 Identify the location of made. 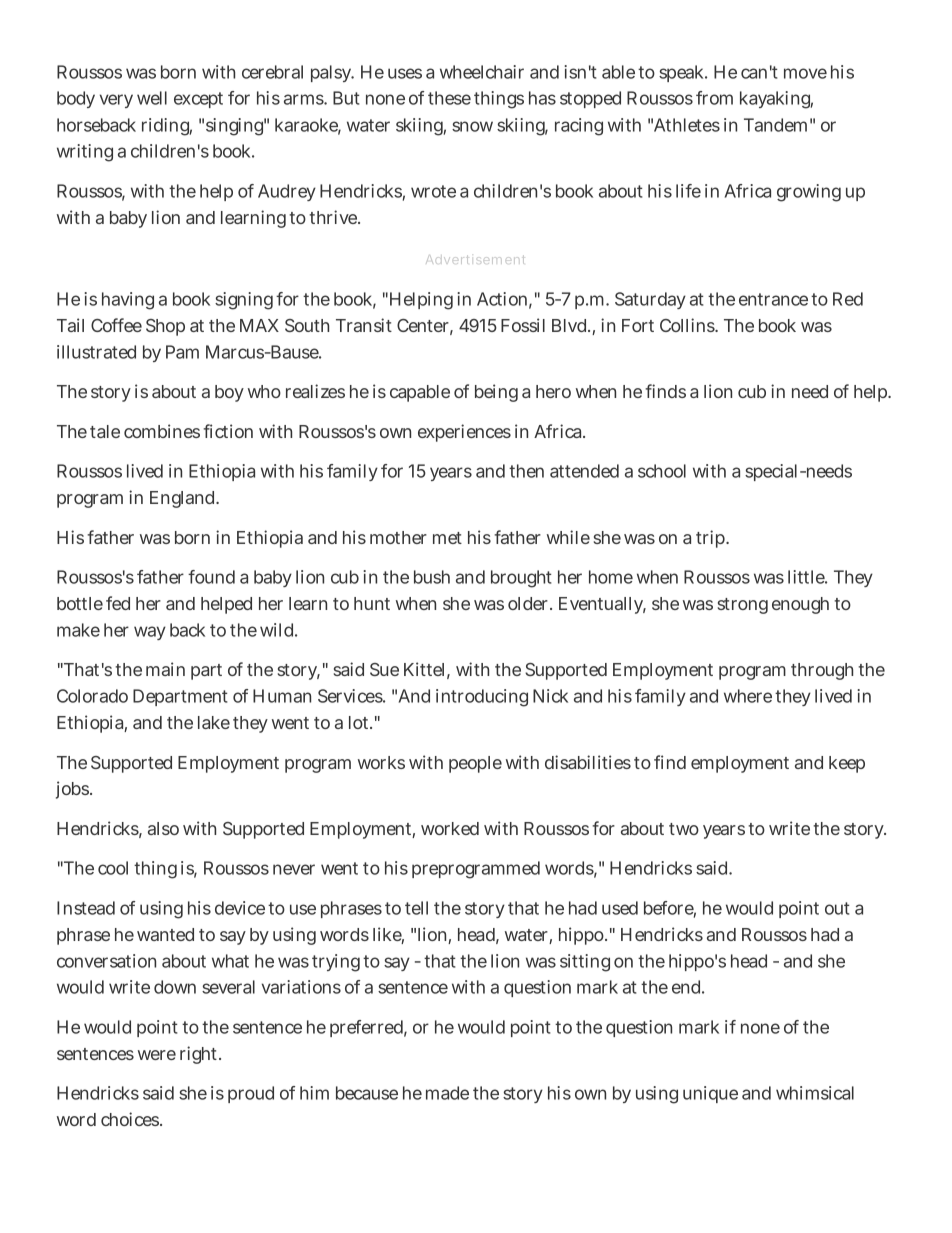
(447, 1093).
